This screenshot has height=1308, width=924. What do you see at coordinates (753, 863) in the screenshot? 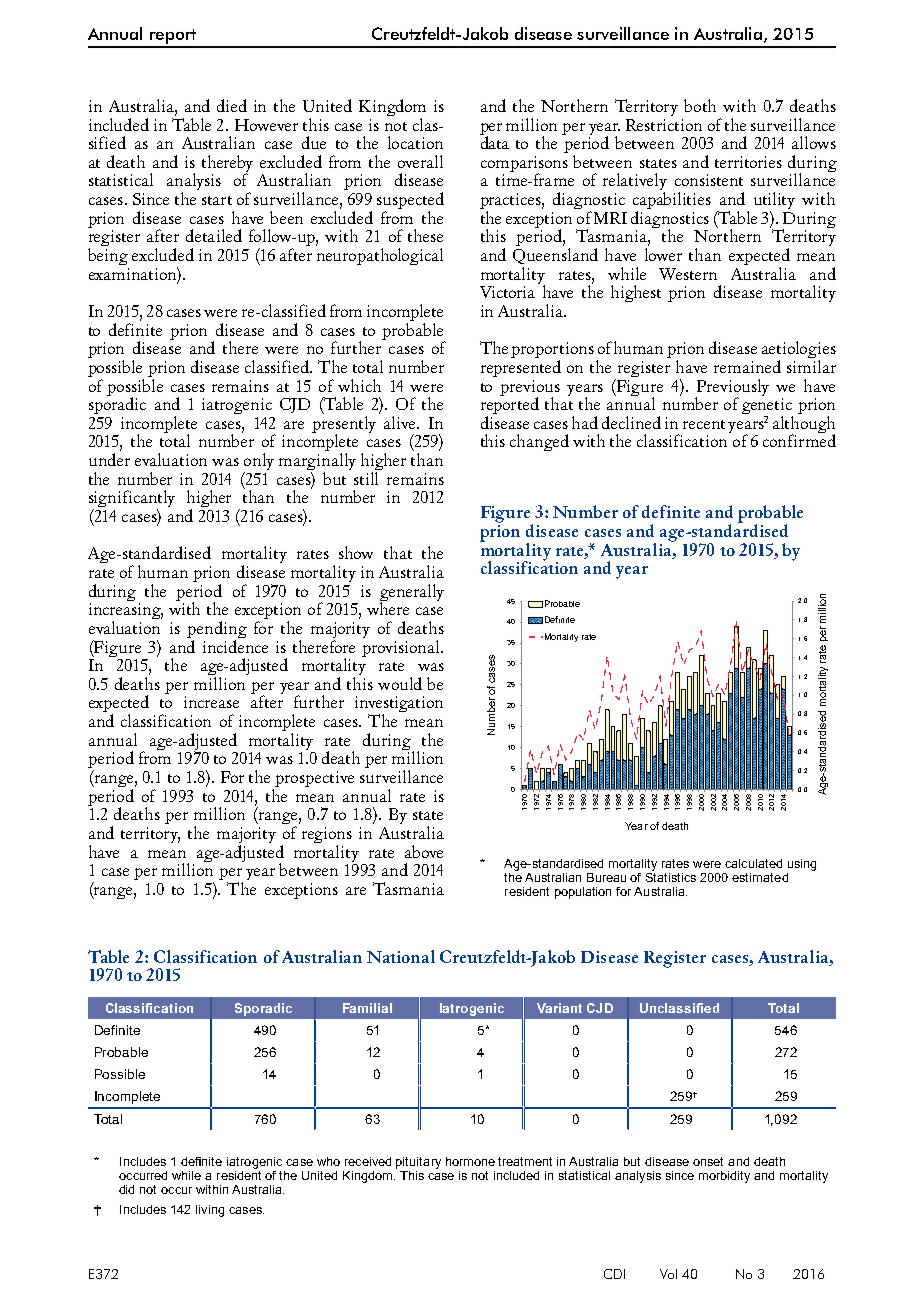
I see `calculated` at bounding box center [753, 863].
